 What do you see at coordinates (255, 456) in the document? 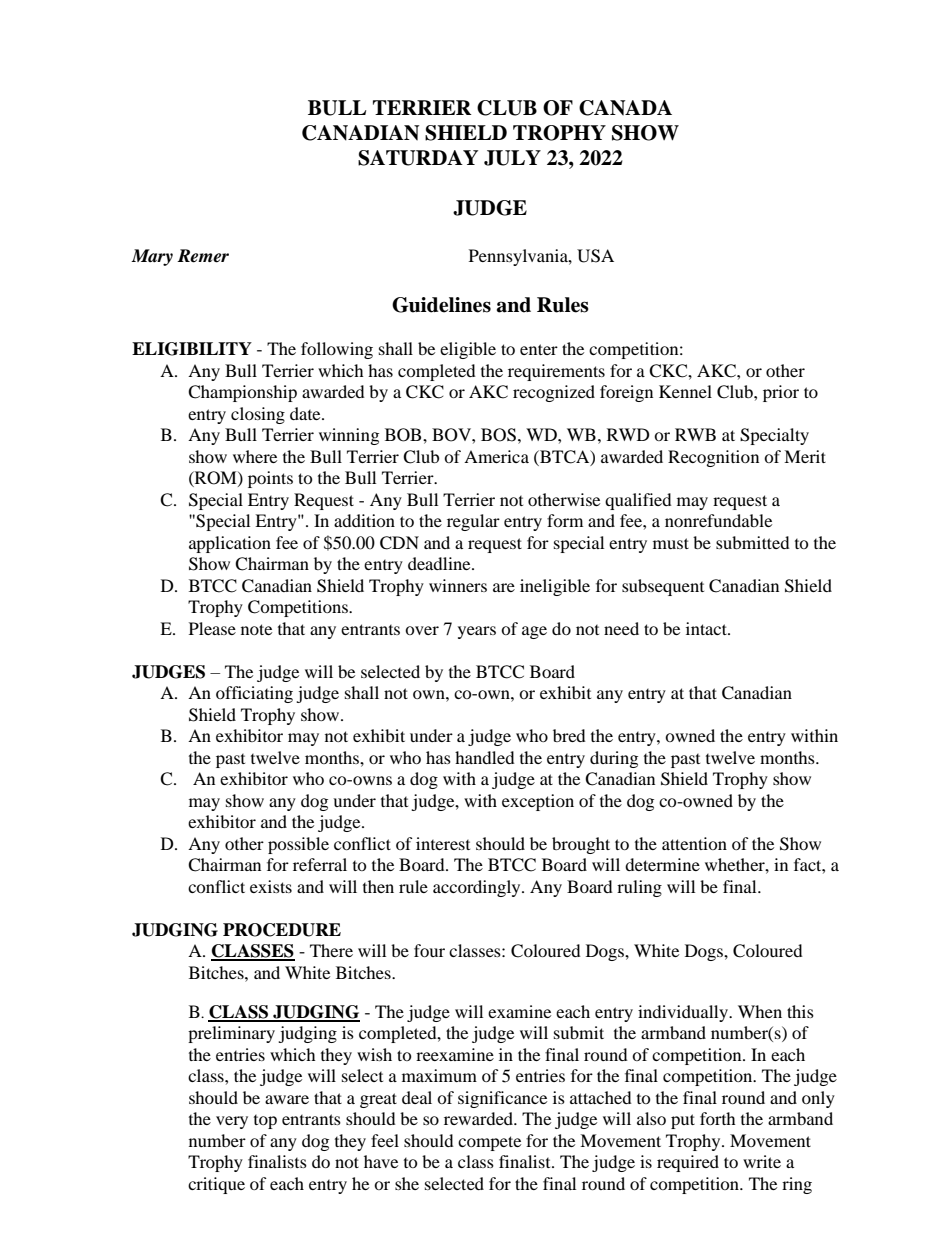
I see `where` at bounding box center [255, 456].
